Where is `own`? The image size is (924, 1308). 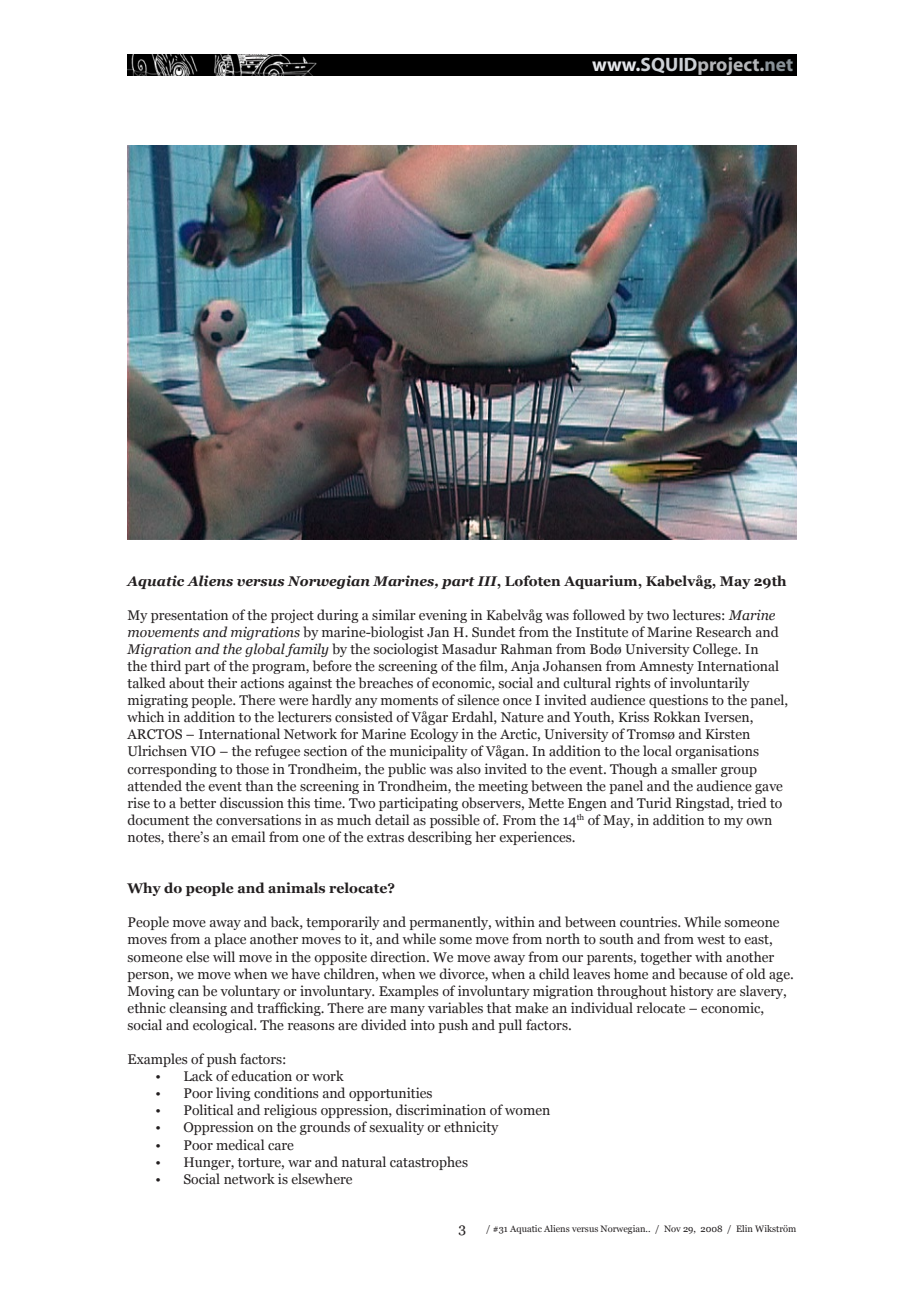
own is located at coordinates (759, 821).
